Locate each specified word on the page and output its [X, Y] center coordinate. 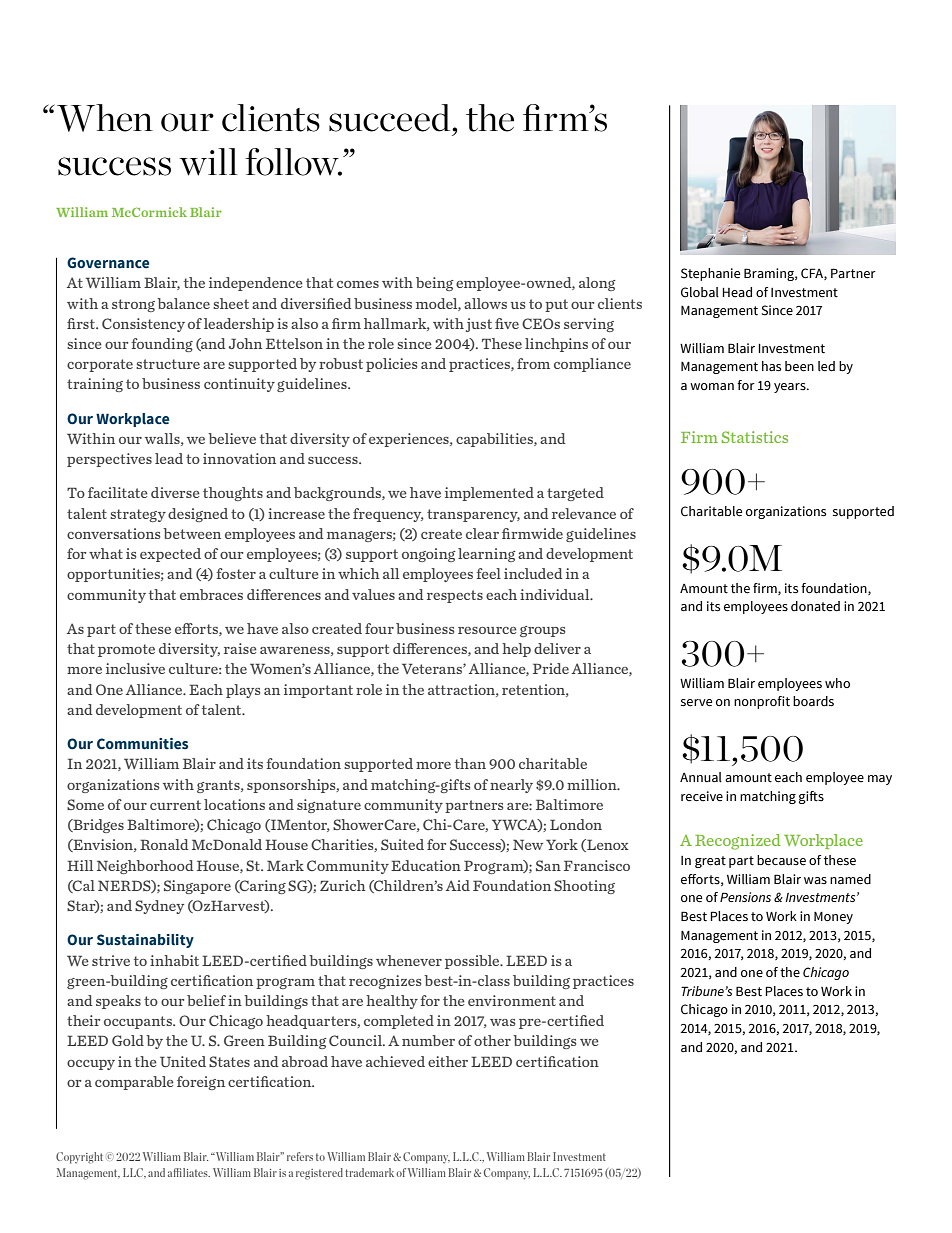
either [448, 1061]
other [492, 1040]
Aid [458, 885]
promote [126, 650]
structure [168, 364]
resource [487, 630]
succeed [391, 118]
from [533, 363]
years [791, 388]
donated [815, 606]
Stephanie [710, 274]
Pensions [745, 897]
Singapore [197, 887]
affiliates [189, 1172]
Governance [108, 263]
